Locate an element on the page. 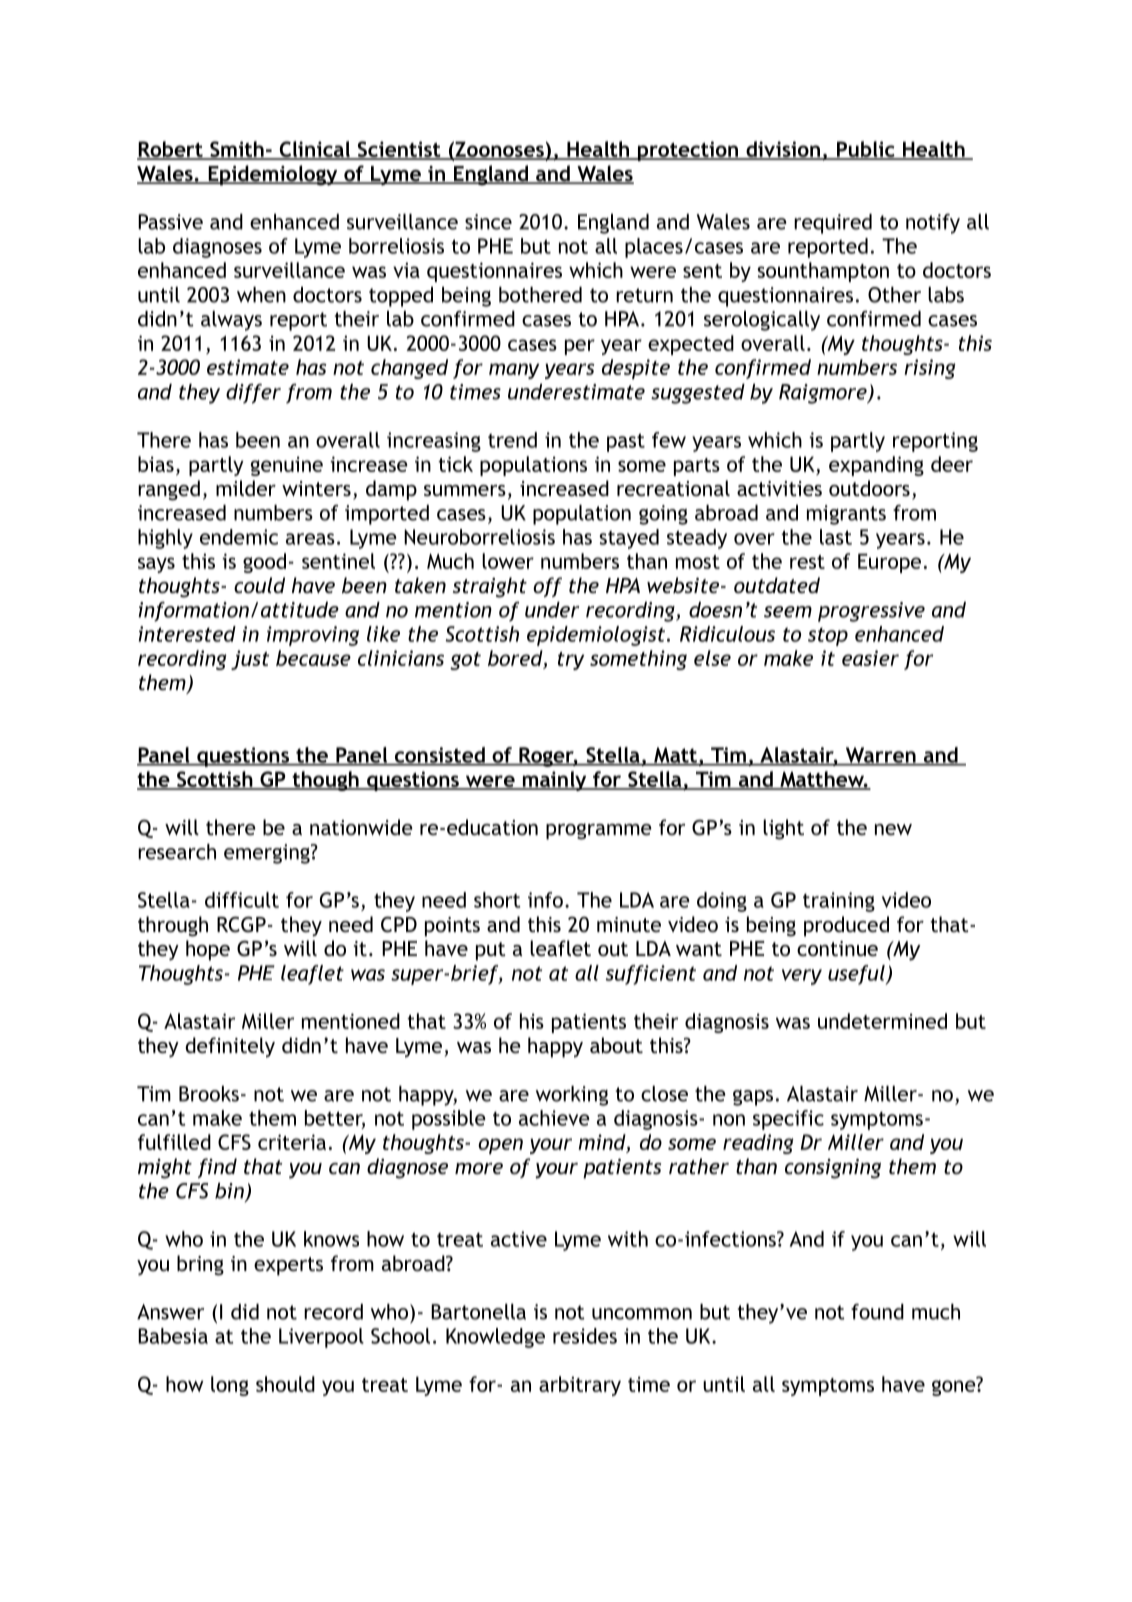 This page has height=1602, width=1132. mainly is located at coordinates (554, 781).
